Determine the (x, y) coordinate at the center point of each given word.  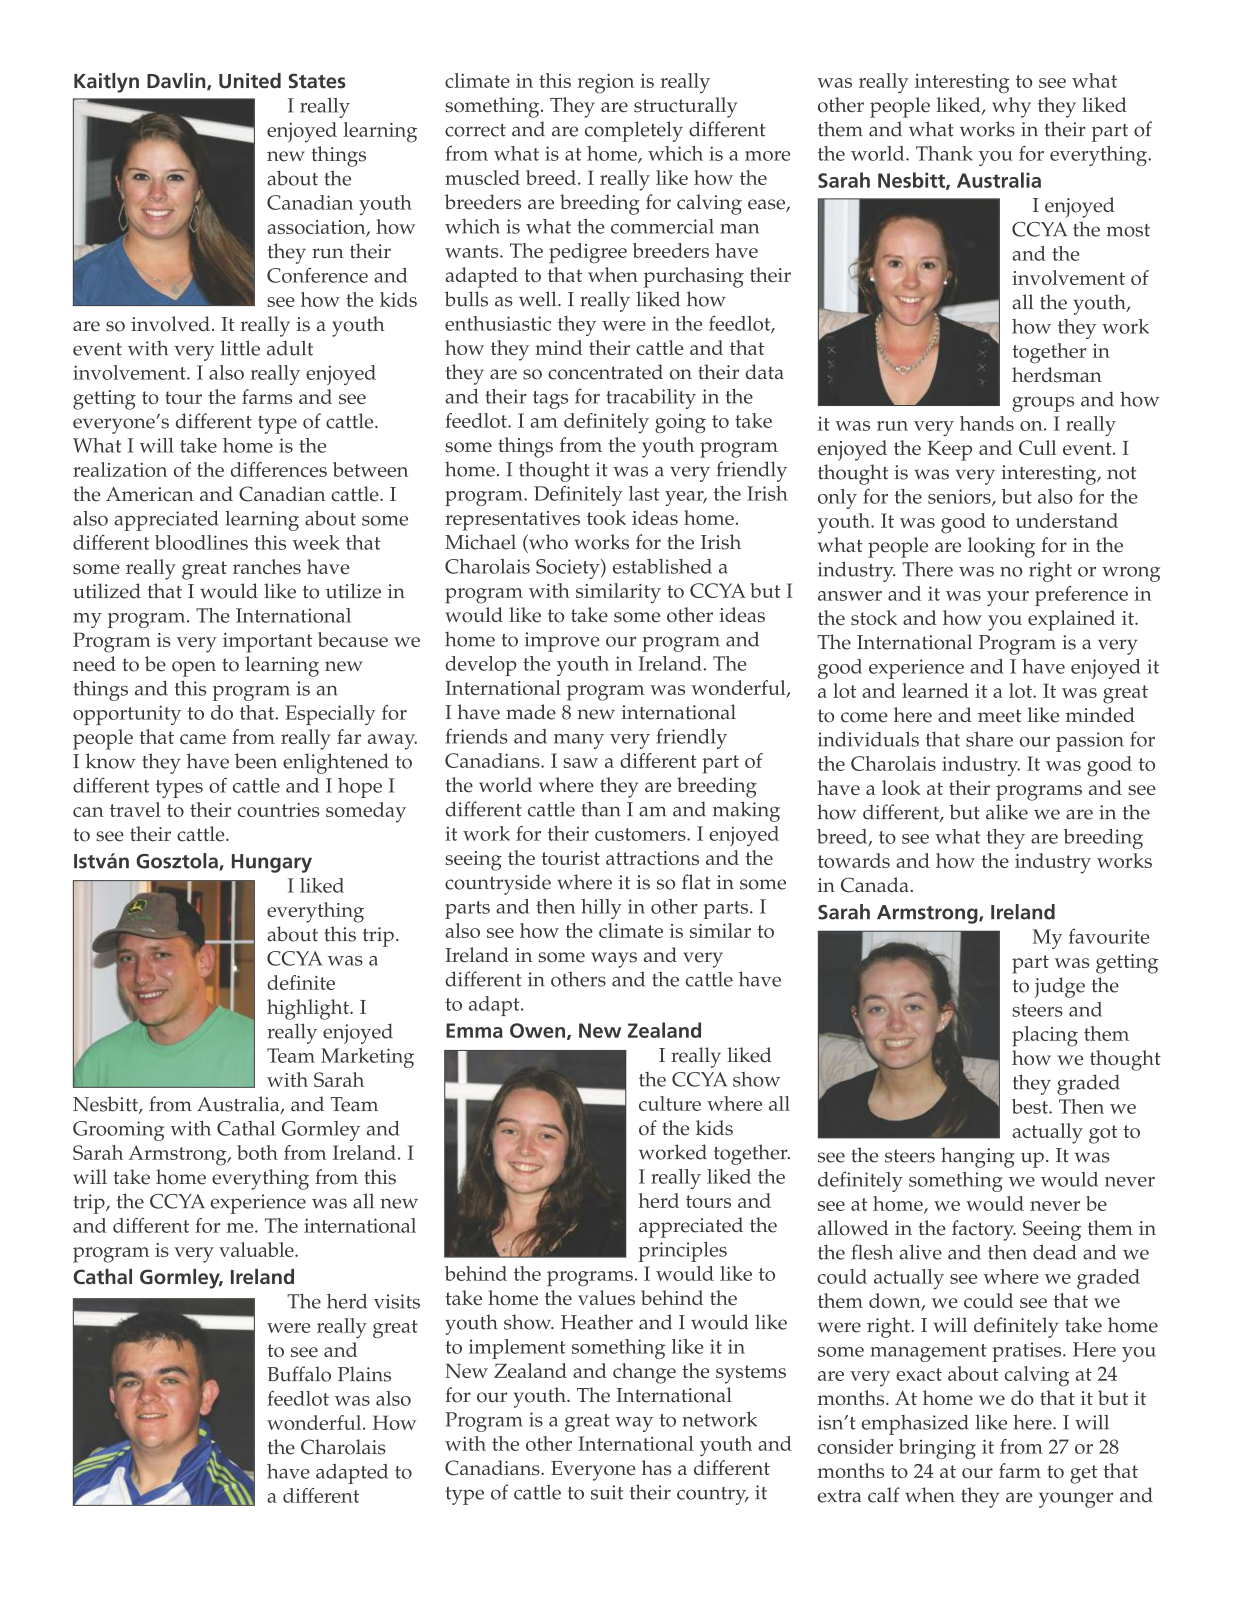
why (1011, 107)
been (256, 761)
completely (634, 131)
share (989, 739)
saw (581, 763)
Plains (364, 1374)
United (250, 81)
